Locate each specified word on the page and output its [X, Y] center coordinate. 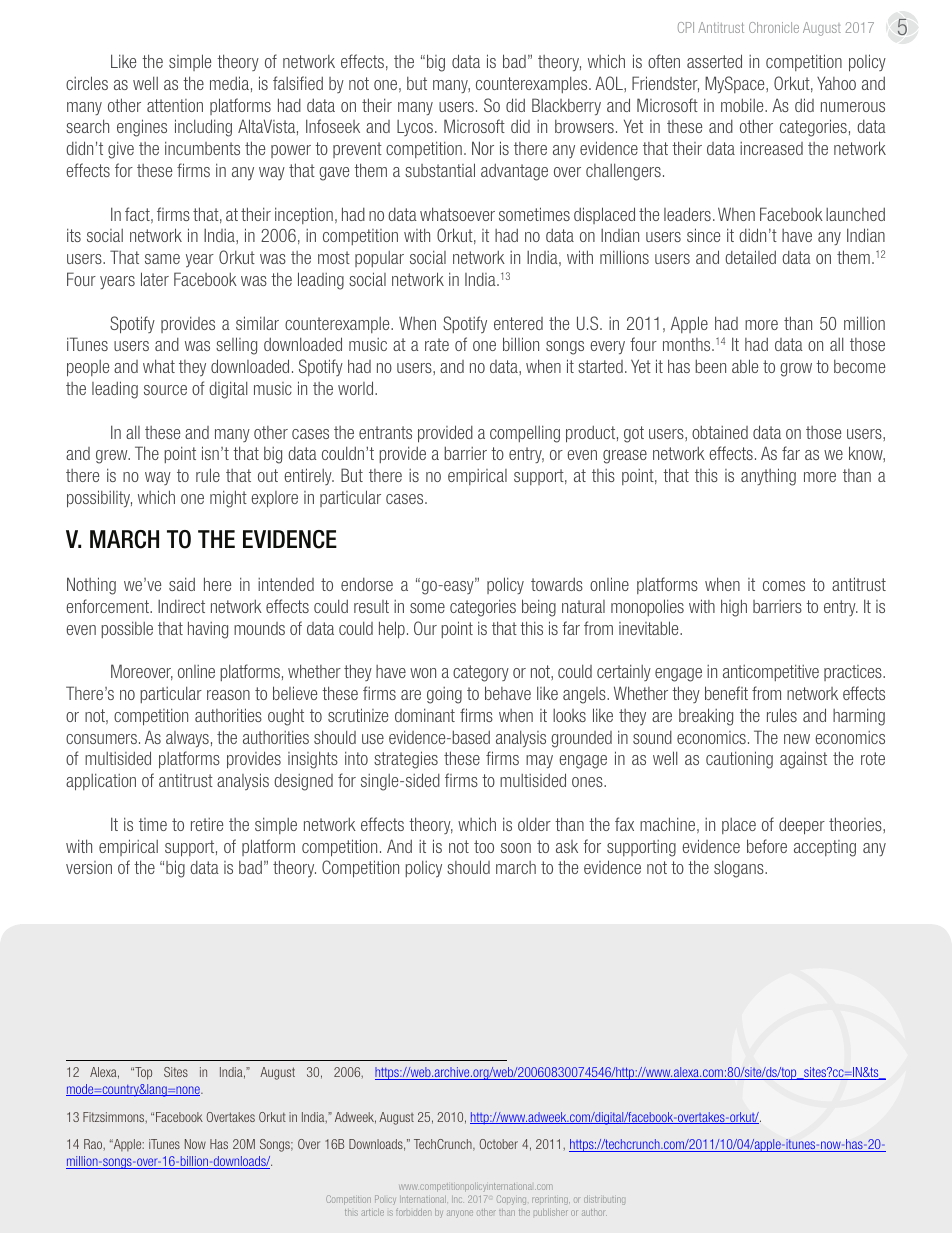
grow [796, 370]
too [484, 846]
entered [518, 323]
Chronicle [774, 27]
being [539, 608]
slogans [740, 869]
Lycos [416, 128]
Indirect [181, 606]
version [89, 867]
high [734, 608]
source [165, 390]
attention [175, 105]
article [372, 1212]
